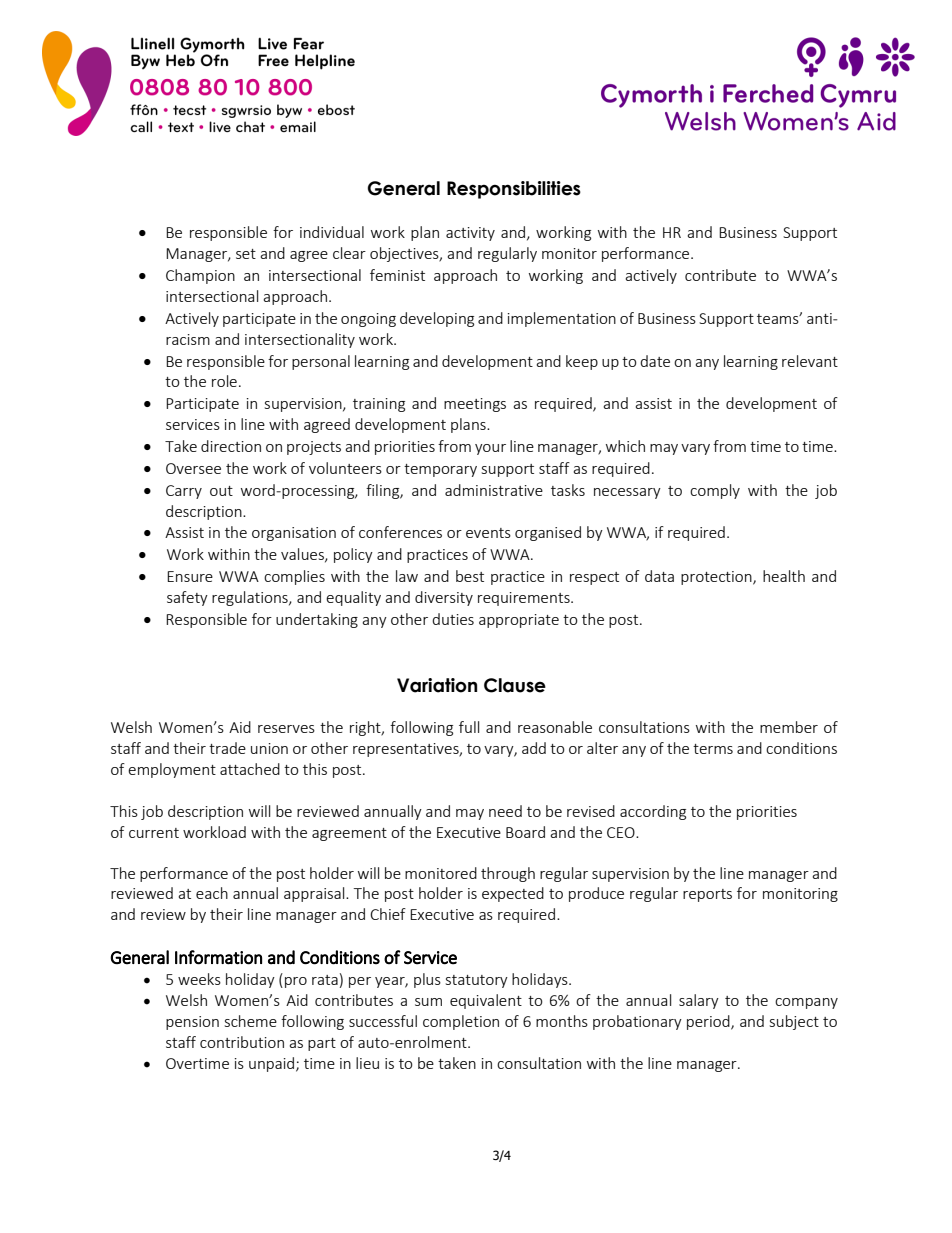 This image has width=952, height=1233. What do you see at coordinates (715, 491) in the image?
I see `comply` at bounding box center [715, 491].
